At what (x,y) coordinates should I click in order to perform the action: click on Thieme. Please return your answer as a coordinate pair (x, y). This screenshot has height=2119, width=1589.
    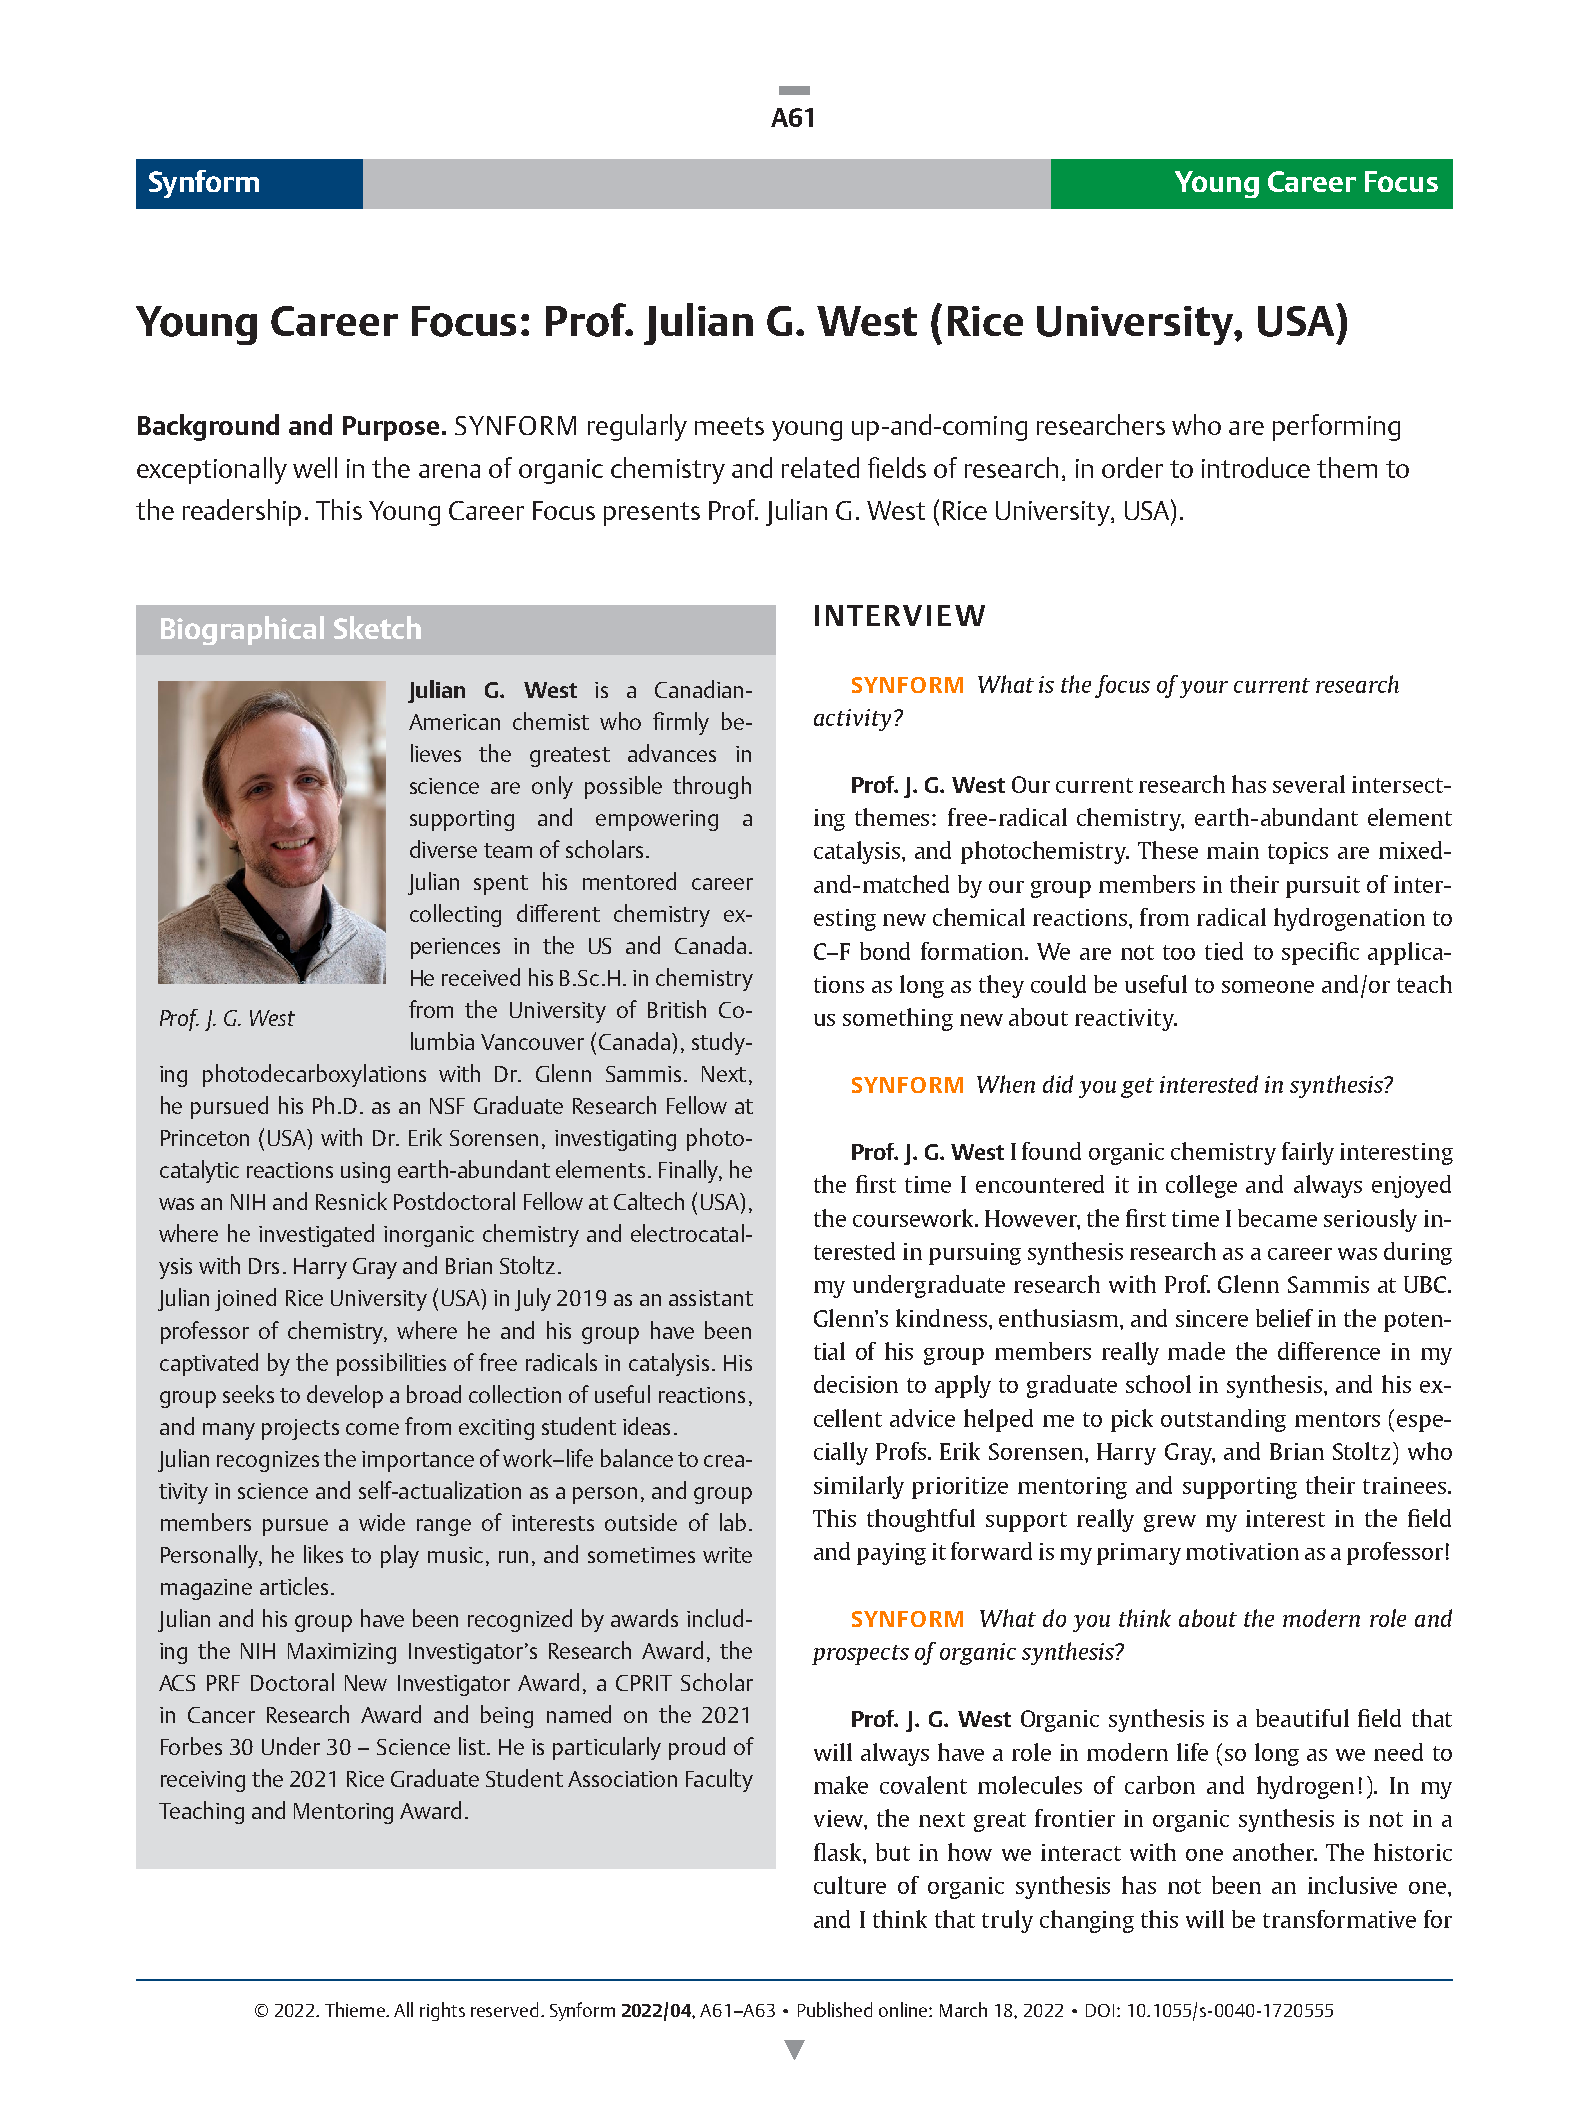
    Looking at the image, I should click on (356, 2009).
